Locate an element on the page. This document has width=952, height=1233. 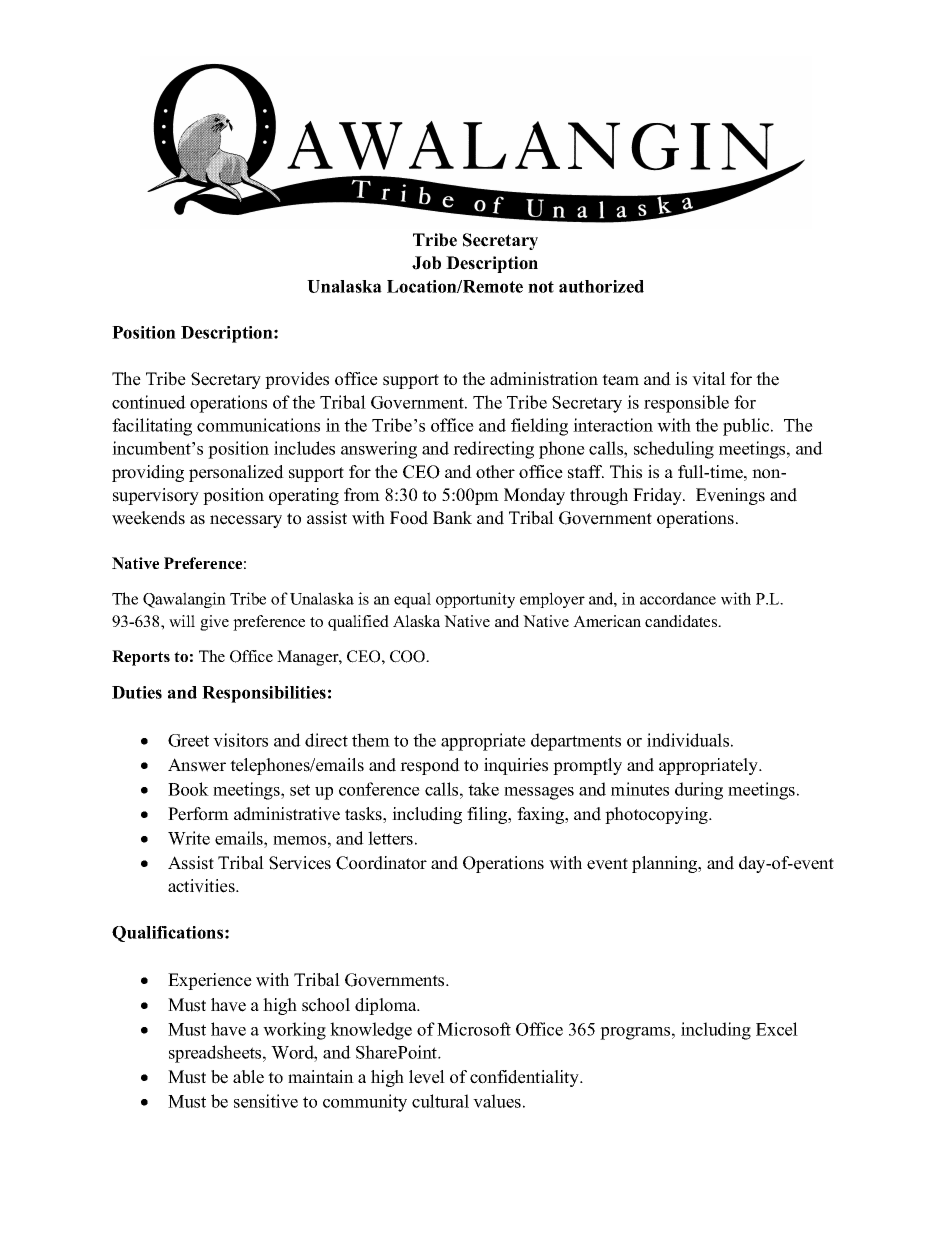
able is located at coordinates (248, 1077).
